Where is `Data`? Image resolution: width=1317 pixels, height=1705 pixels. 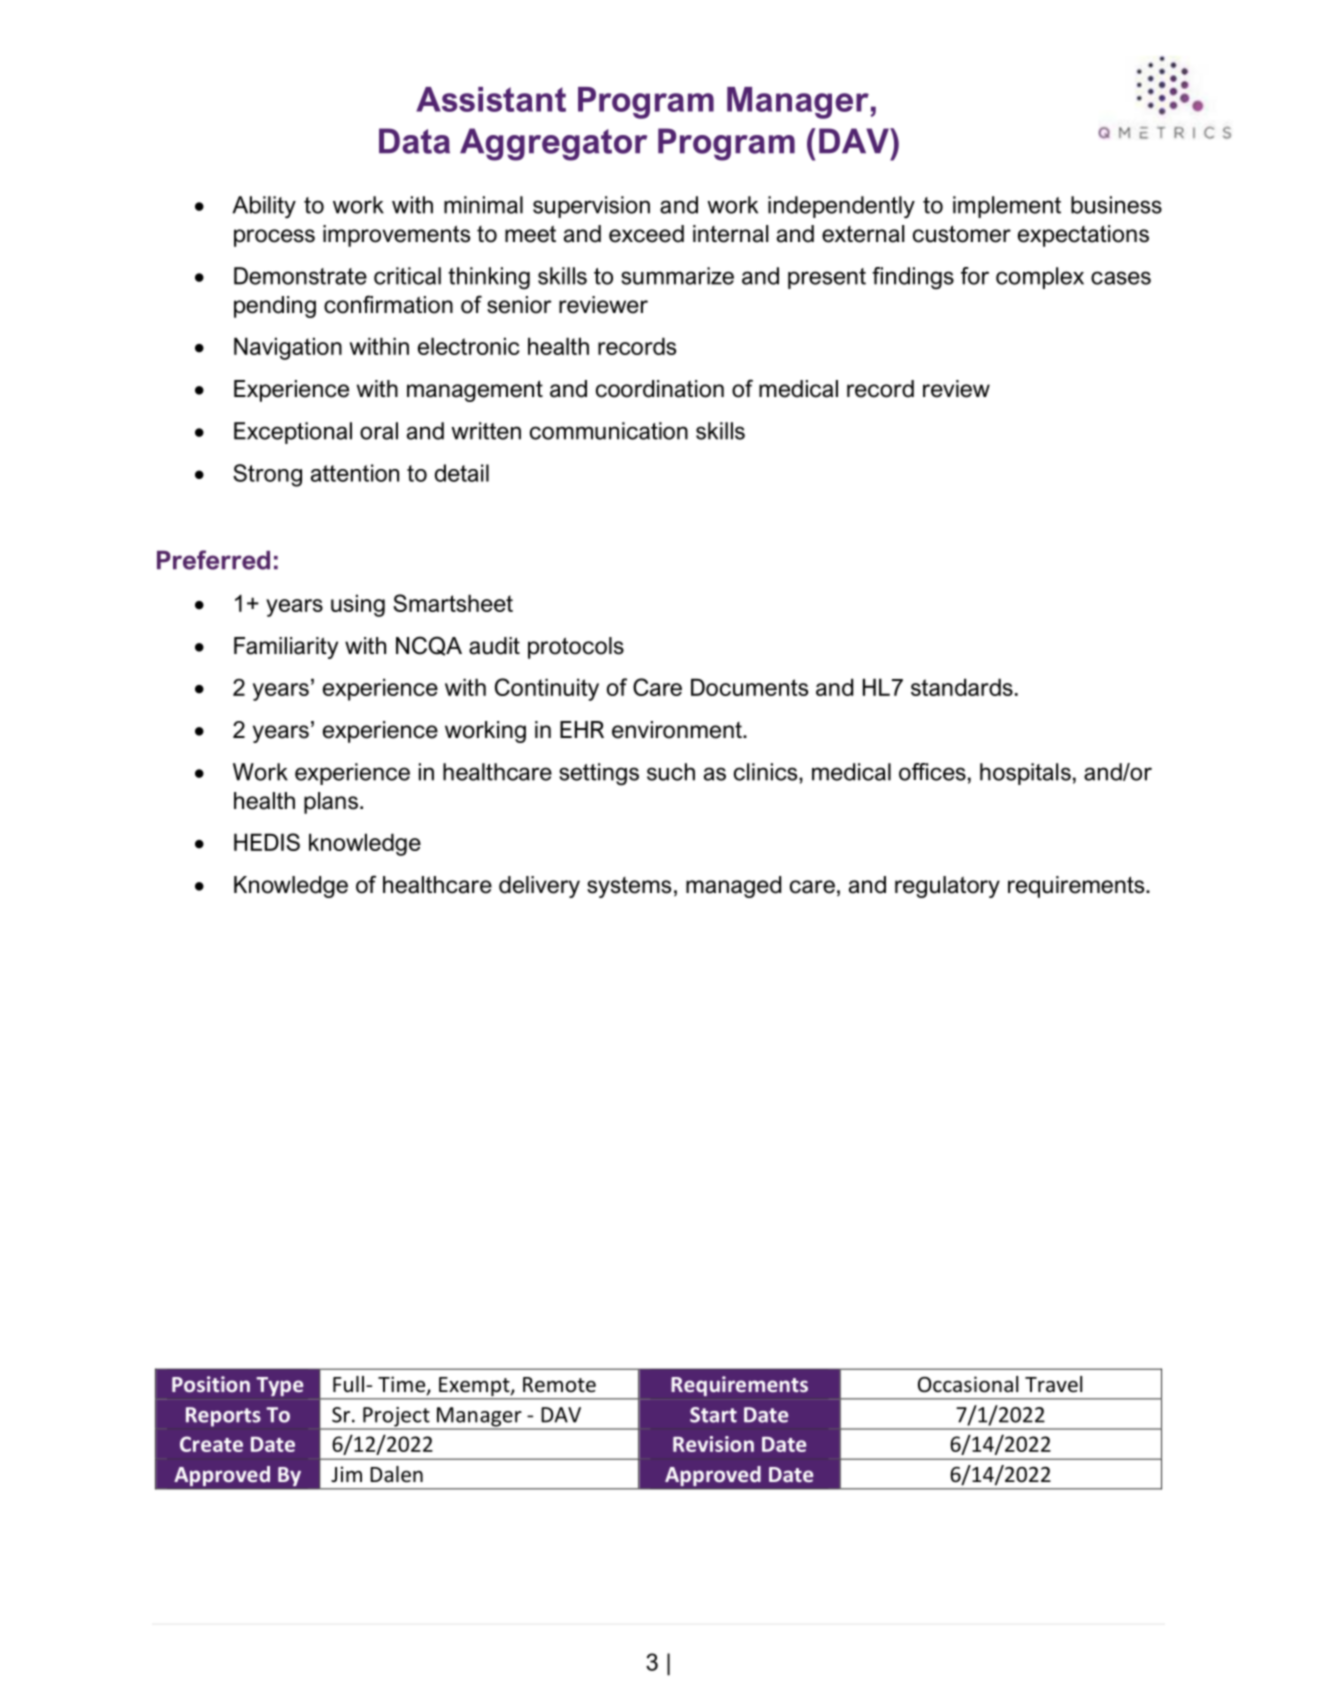 Data is located at coordinates (414, 141).
